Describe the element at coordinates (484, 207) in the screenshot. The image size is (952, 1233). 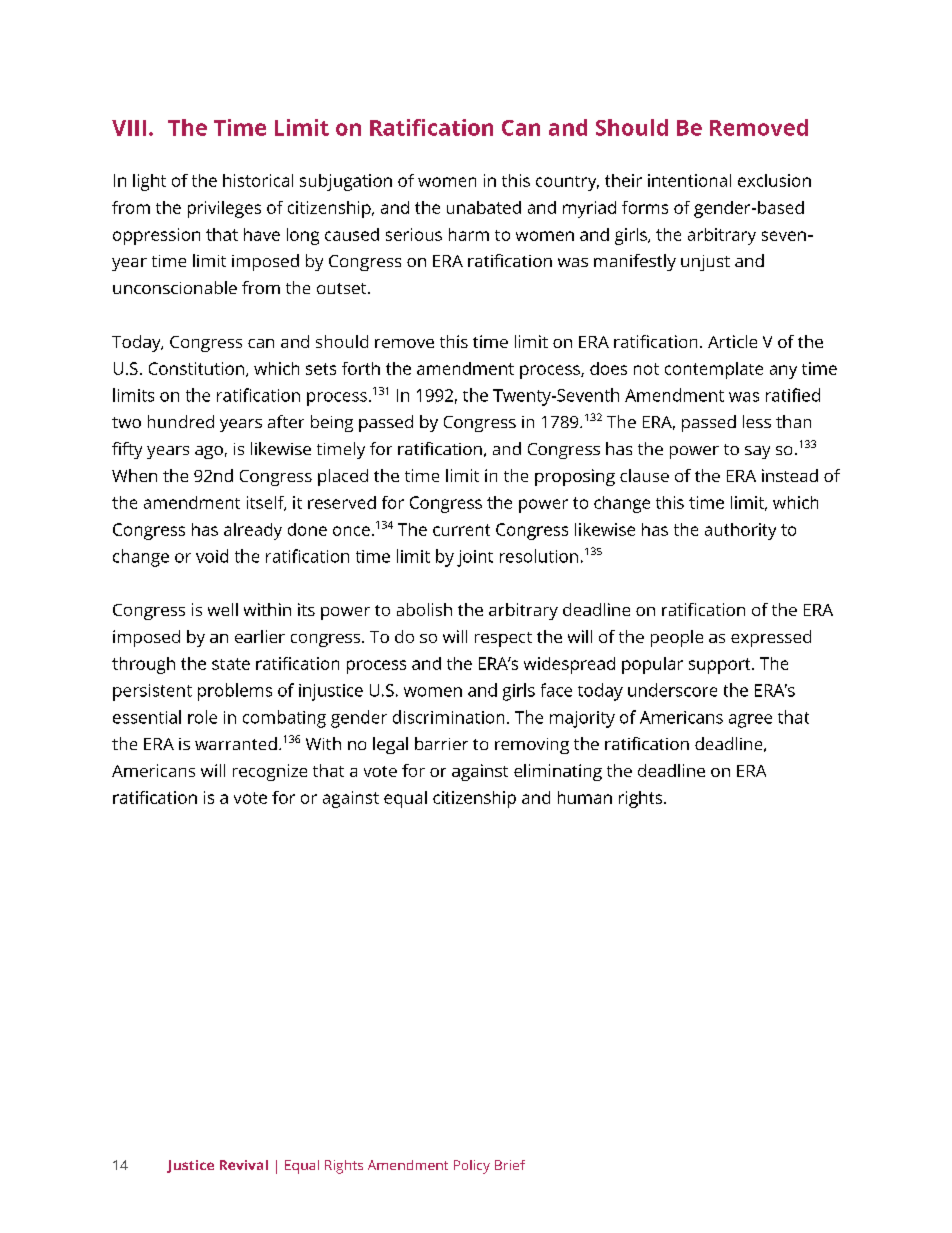
I see `unabated` at that location.
